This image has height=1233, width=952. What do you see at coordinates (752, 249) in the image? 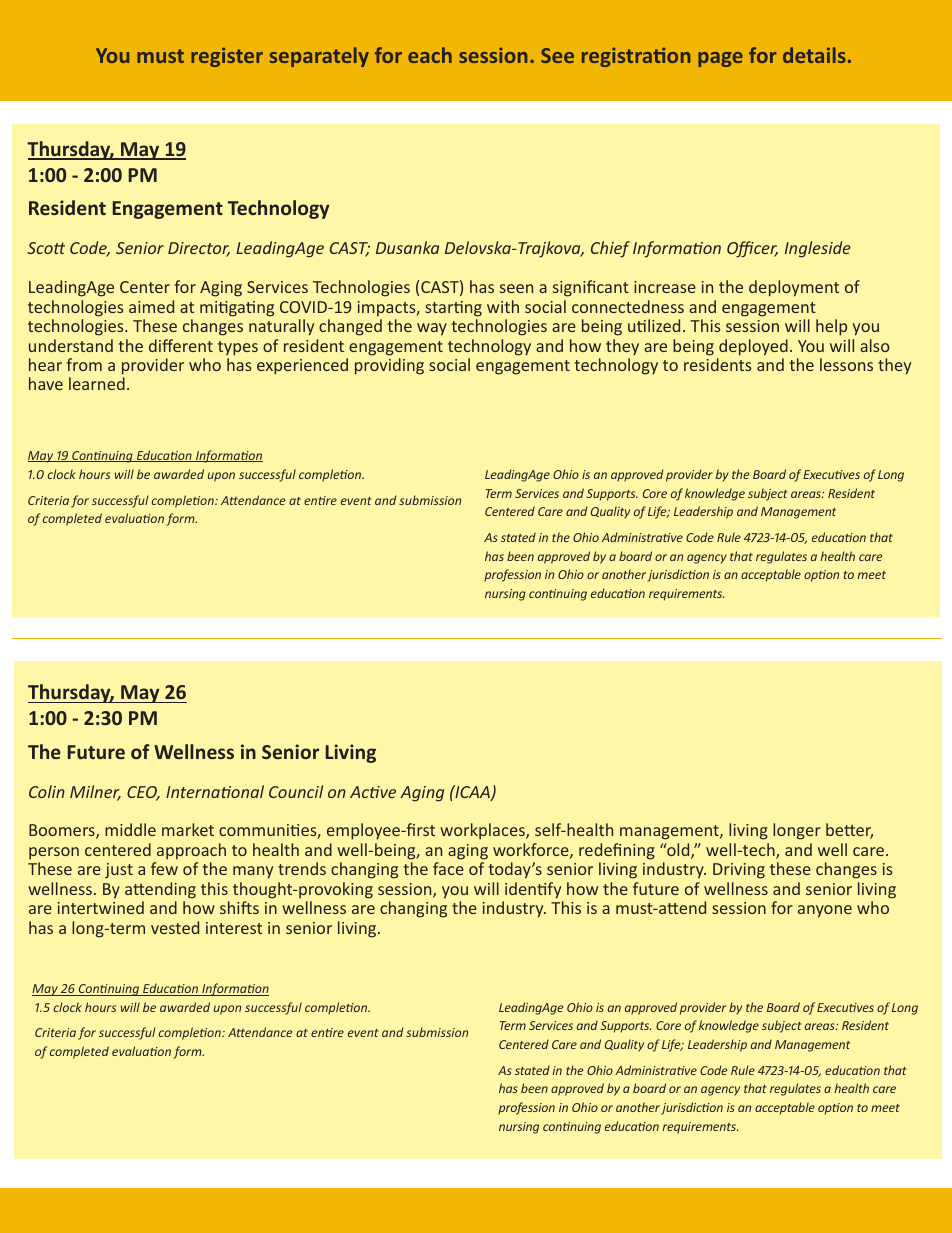
I see `Officer` at bounding box center [752, 249].
